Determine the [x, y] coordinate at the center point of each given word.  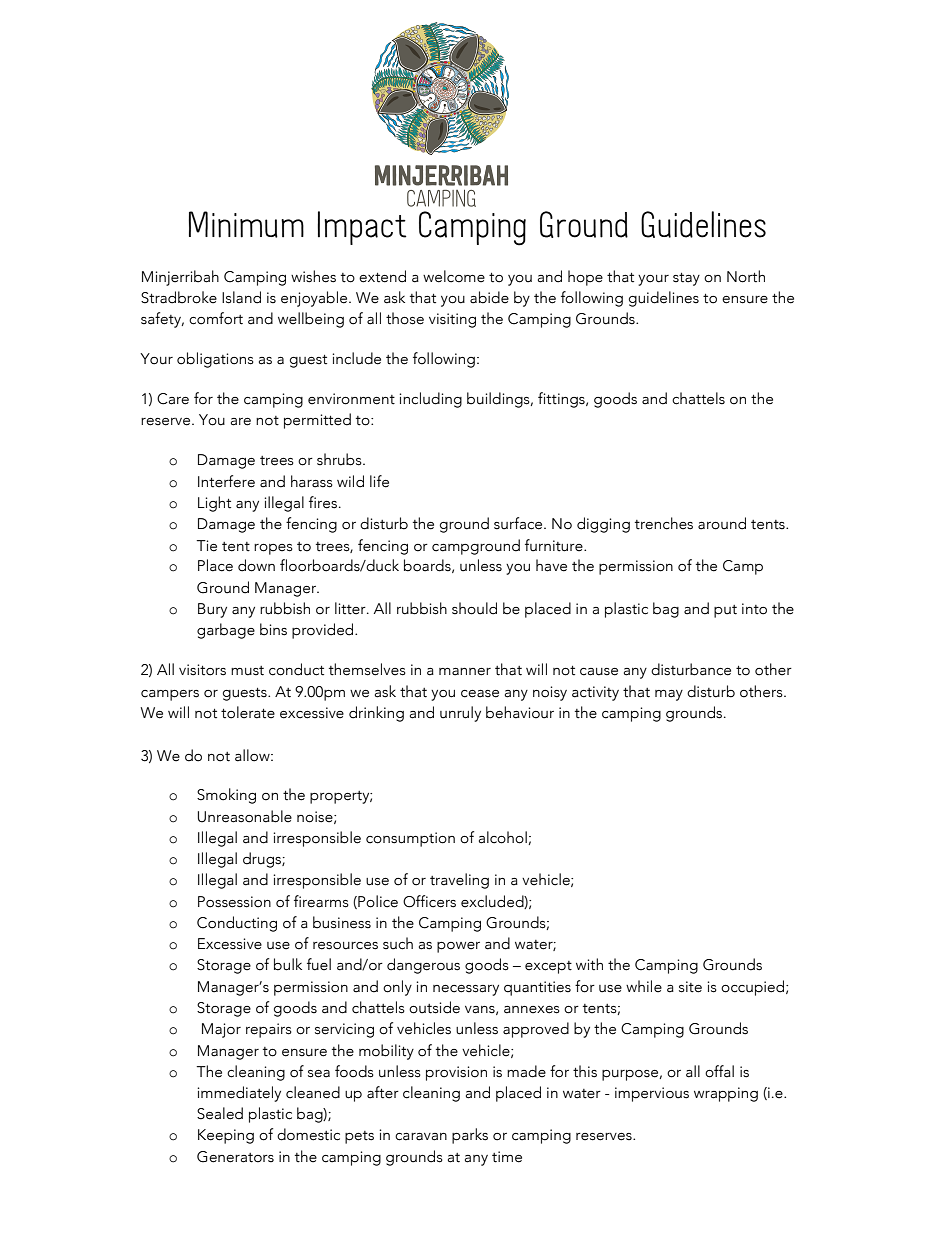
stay [686, 279]
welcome [454, 276]
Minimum [246, 224]
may [669, 695]
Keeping [226, 1136]
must [247, 671]
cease [480, 694]
